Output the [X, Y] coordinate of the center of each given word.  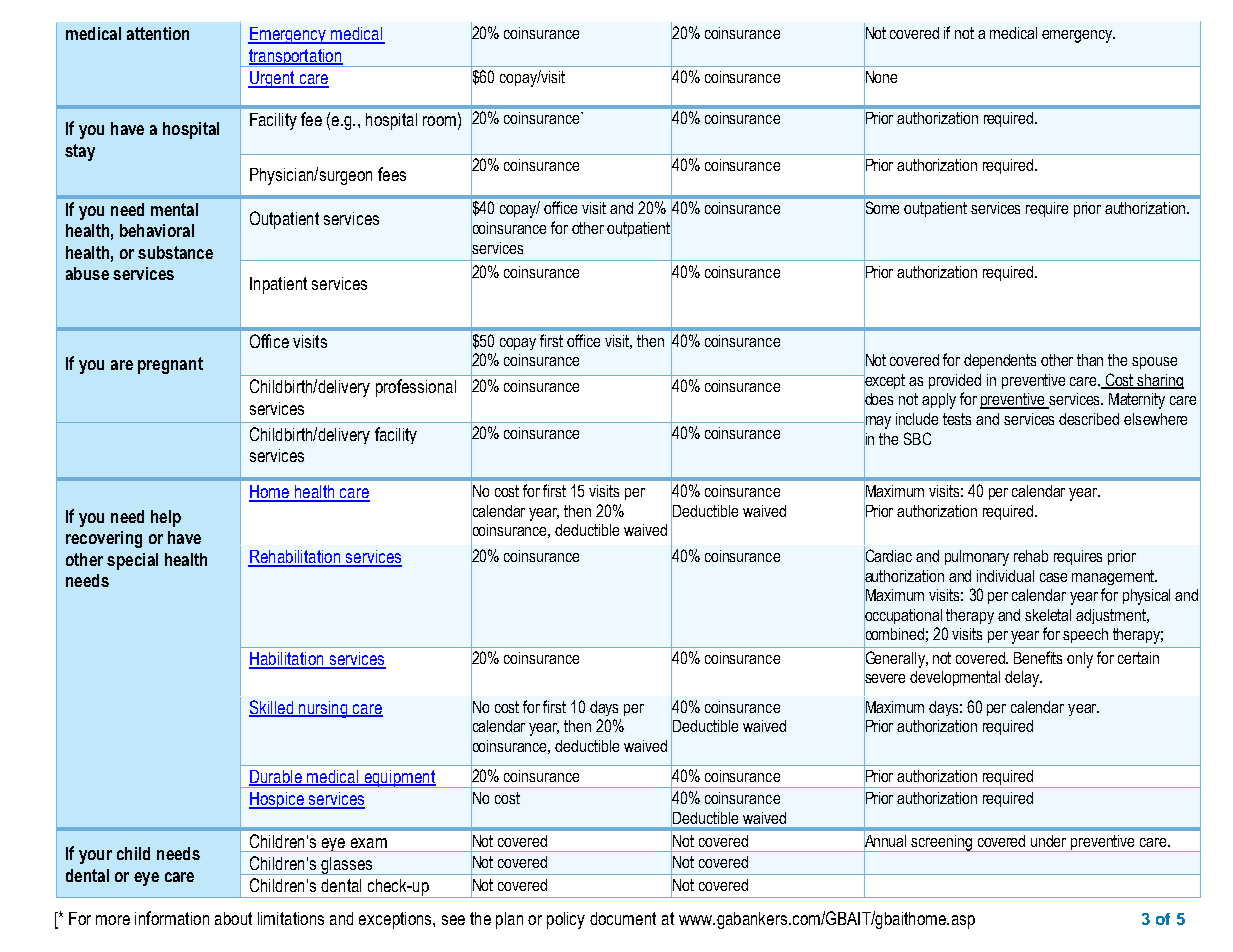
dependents [1000, 361]
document [623, 918]
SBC [917, 438]
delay [1023, 679]
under [1048, 841]
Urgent [272, 79]
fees [392, 174]
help [166, 518]
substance [175, 252]
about [233, 918]
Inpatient [278, 285]
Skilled [272, 708]
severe [884, 679]
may [877, 422]
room [439, 121]
